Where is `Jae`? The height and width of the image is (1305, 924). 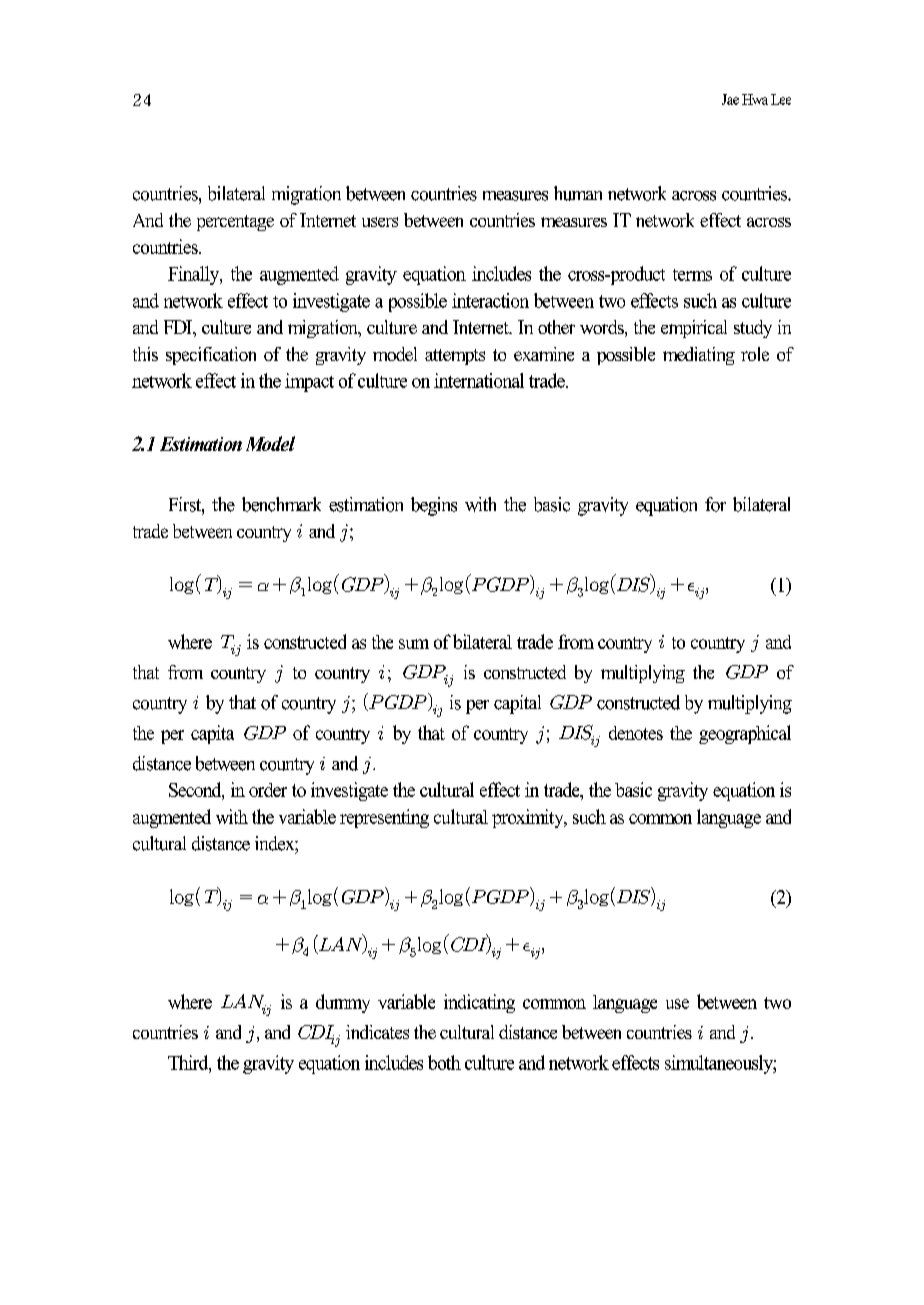 Jae is located at coordinates (730, 99).
